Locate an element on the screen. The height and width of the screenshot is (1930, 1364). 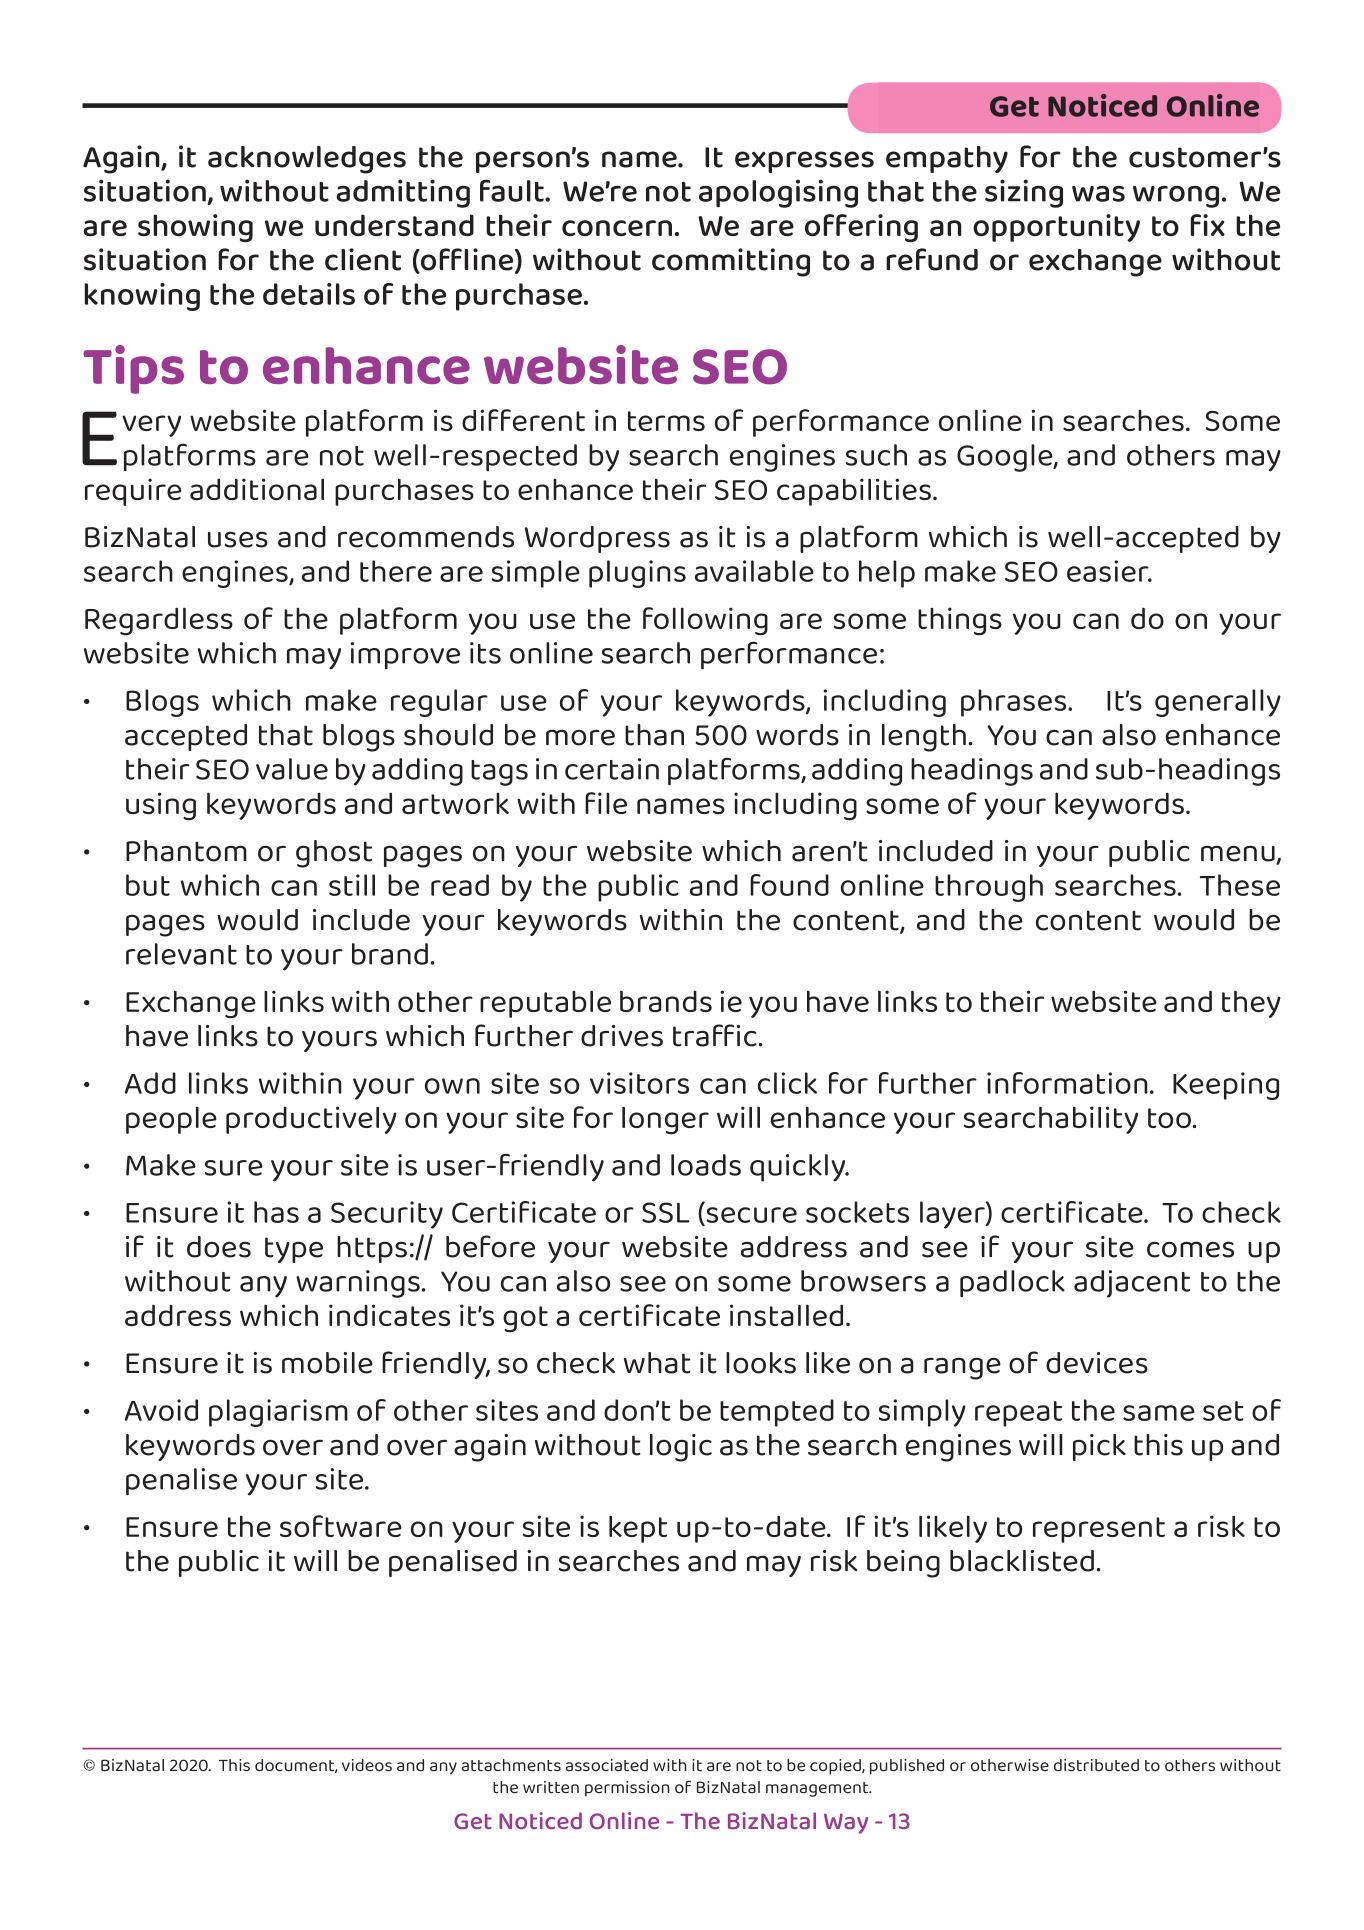
relevant is located at coordinates (181, 954).
